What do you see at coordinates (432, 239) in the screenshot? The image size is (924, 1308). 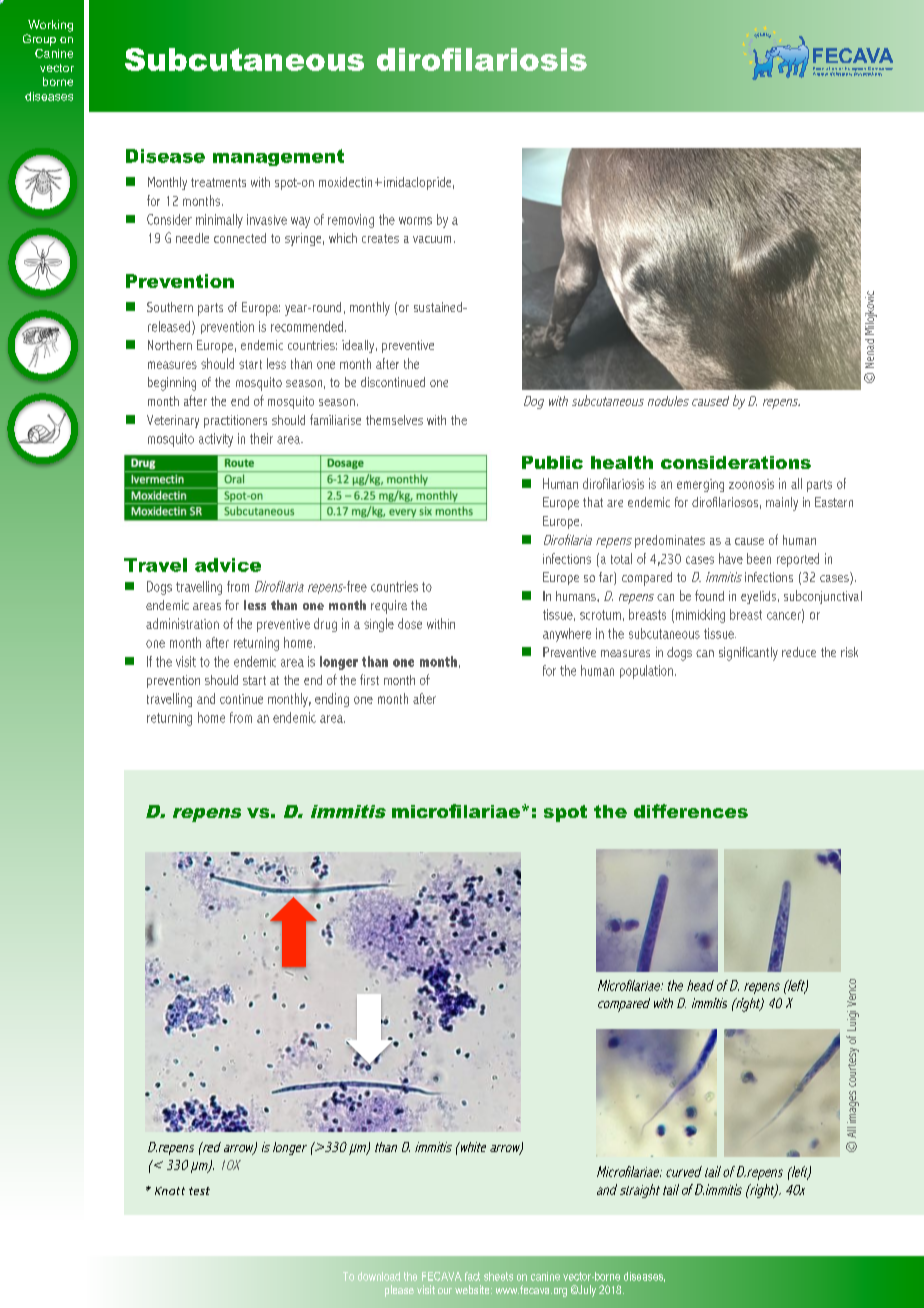 I see `vacuum` at bounding box center [432, 239].
